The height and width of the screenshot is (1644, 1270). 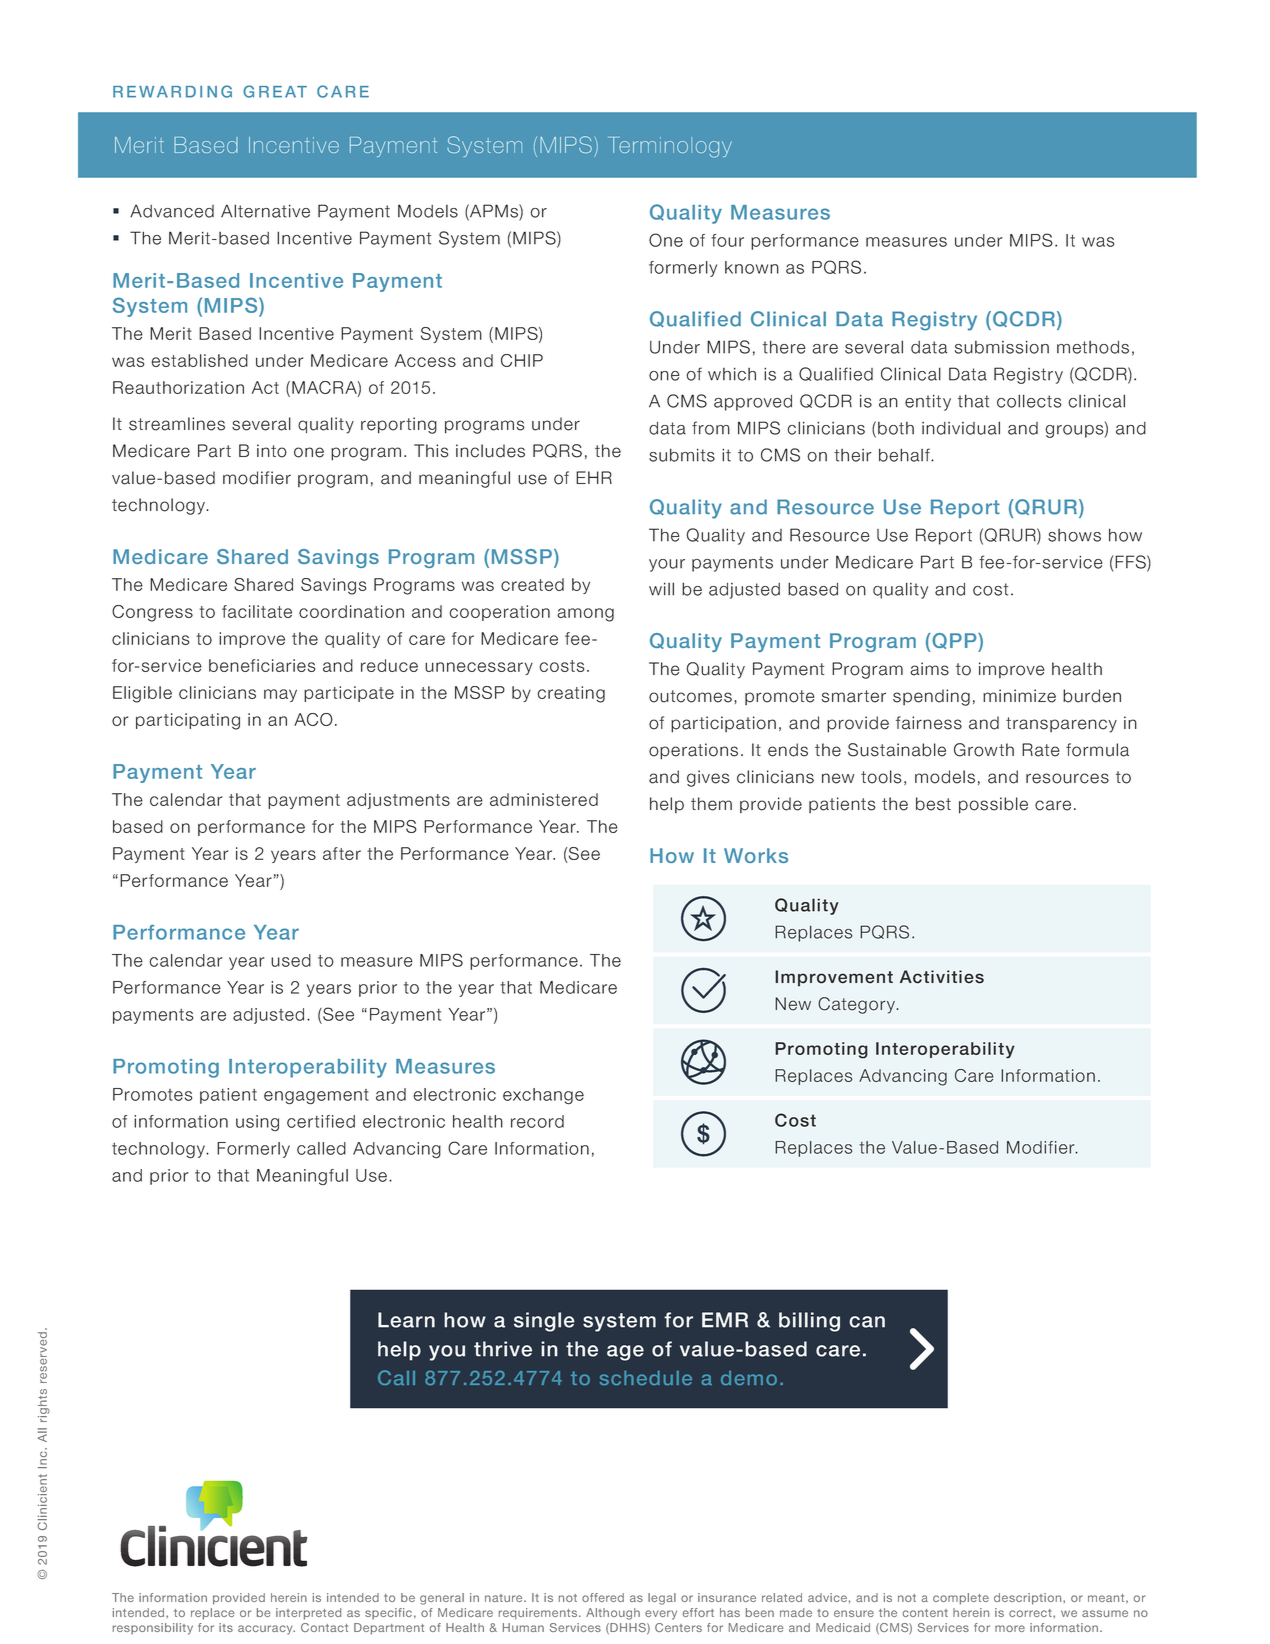 What do you see at coordinates (867, 1322) in the screenshot?
I see `can` at bounding box center [867, 1322].
